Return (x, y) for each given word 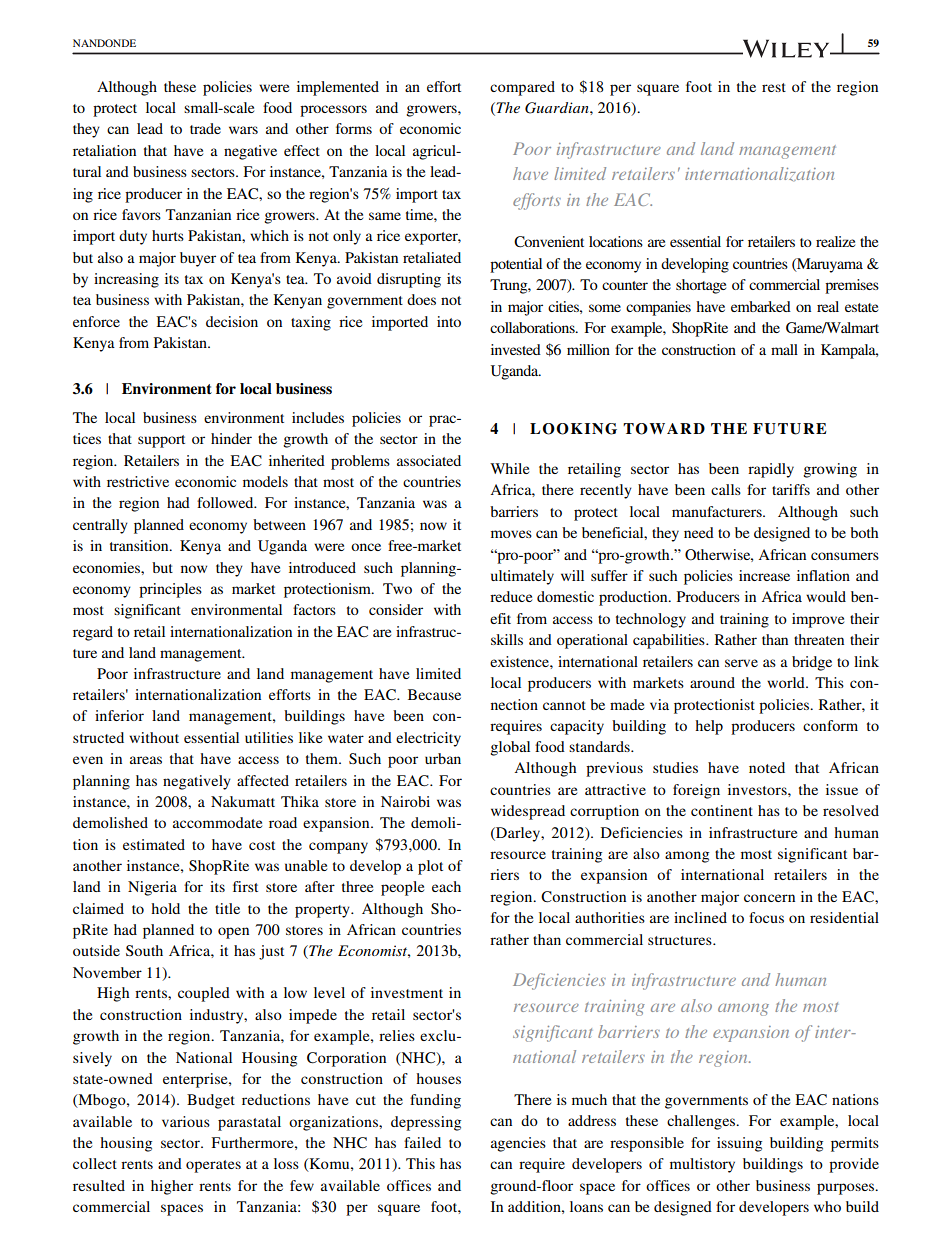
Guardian (558, 108)
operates (213, 1166)
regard (93, 633)
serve (741, 663)
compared (522, 88)
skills (507, 639)
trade (205, 128)
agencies (518, 1144)
